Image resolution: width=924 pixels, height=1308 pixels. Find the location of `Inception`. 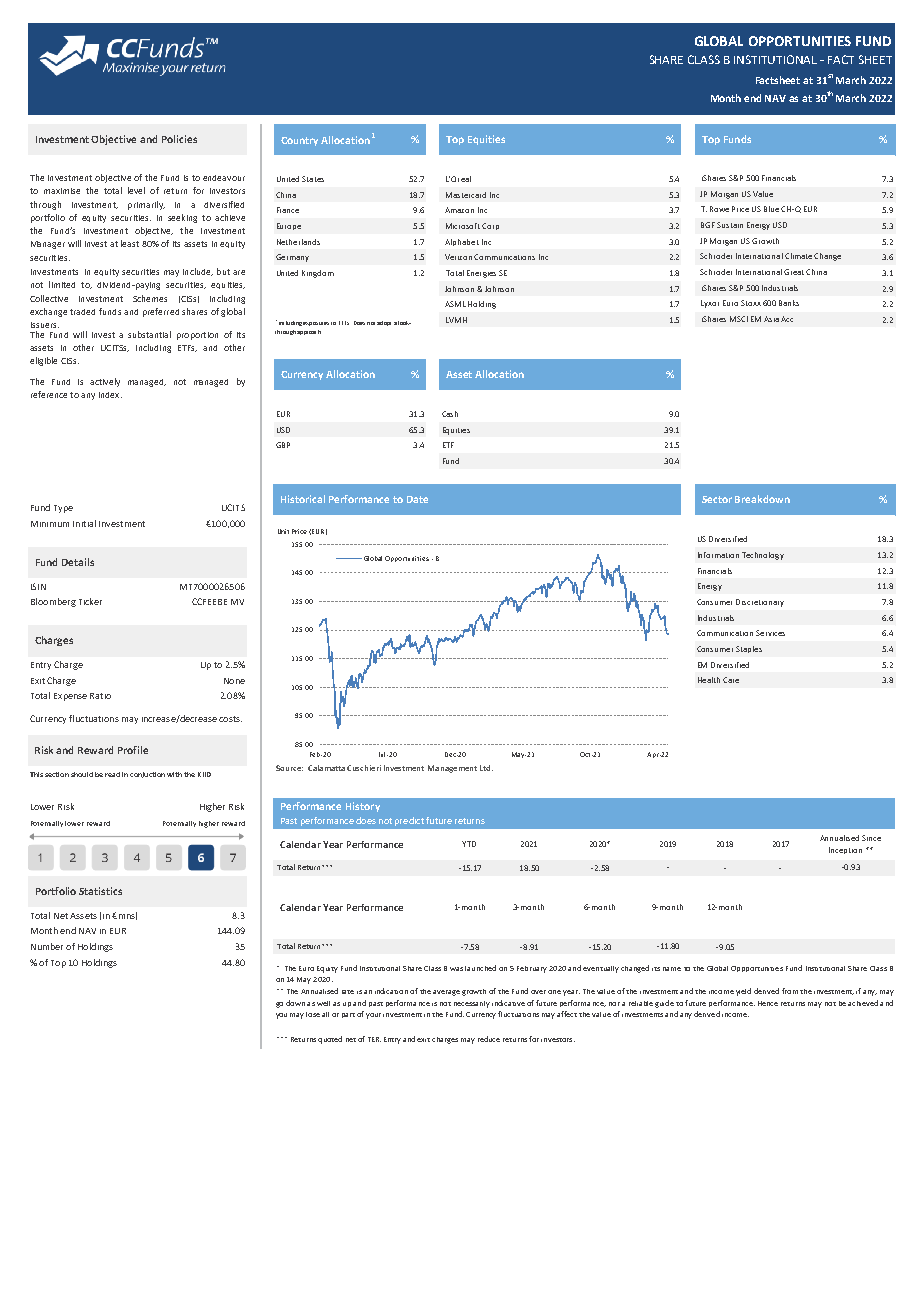

Inception is located at coordinates (845, 850).
